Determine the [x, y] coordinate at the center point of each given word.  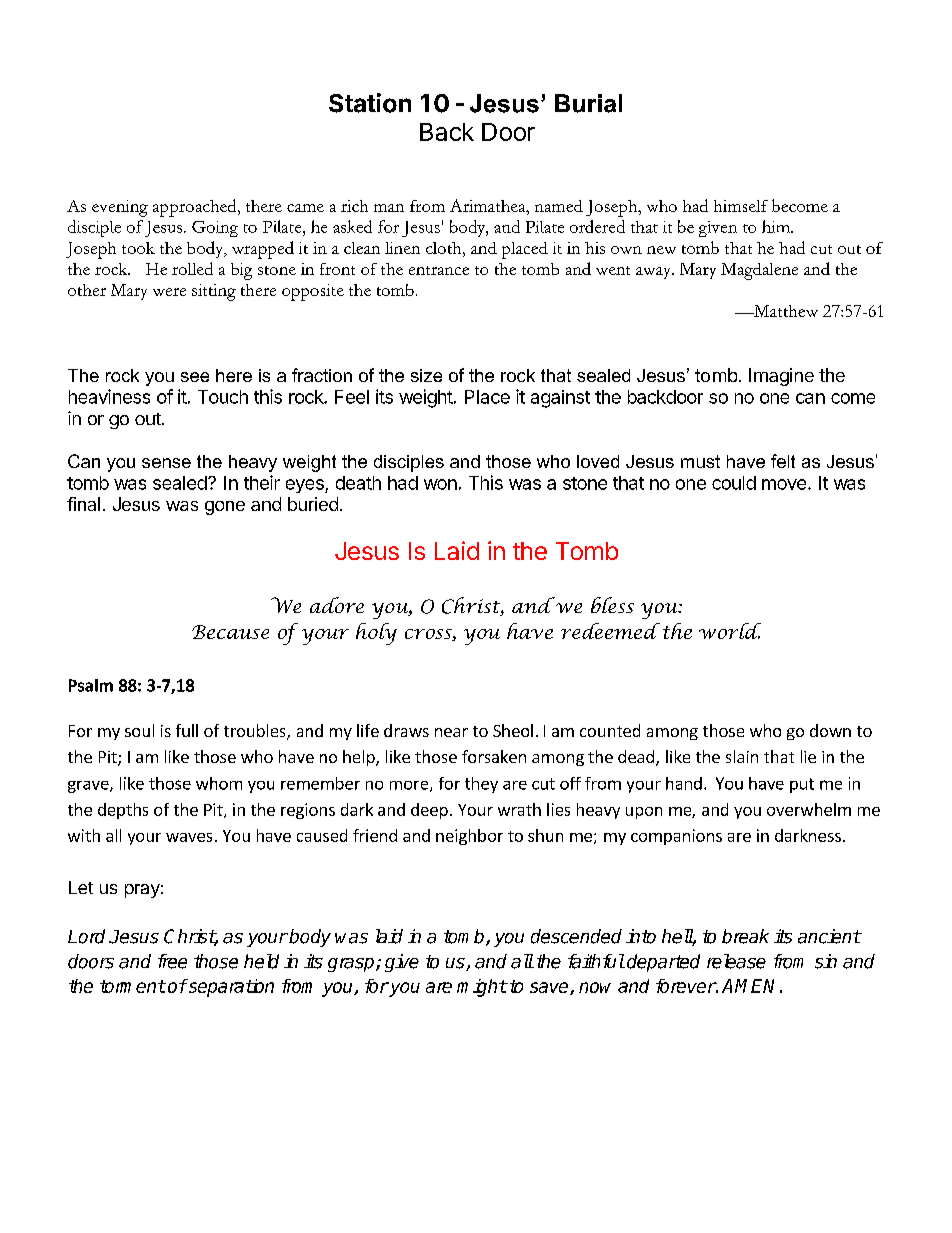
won [440, 484]
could [734, 483]
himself [741, 206]
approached [196, 208]
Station [370, 103]
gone [225, 508]
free [172, 961]
